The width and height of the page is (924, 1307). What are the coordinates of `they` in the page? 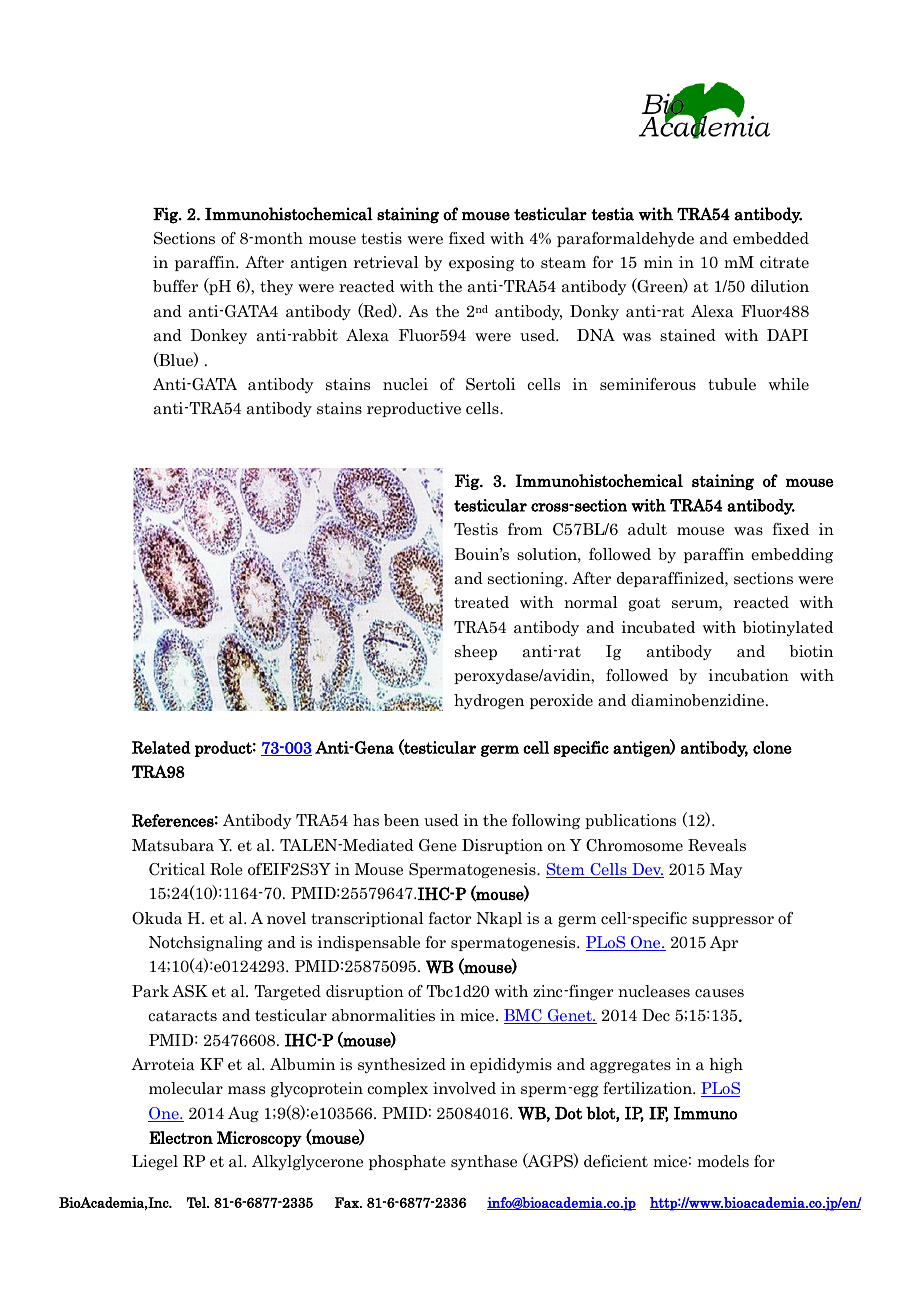 It's located at (276, 287).
